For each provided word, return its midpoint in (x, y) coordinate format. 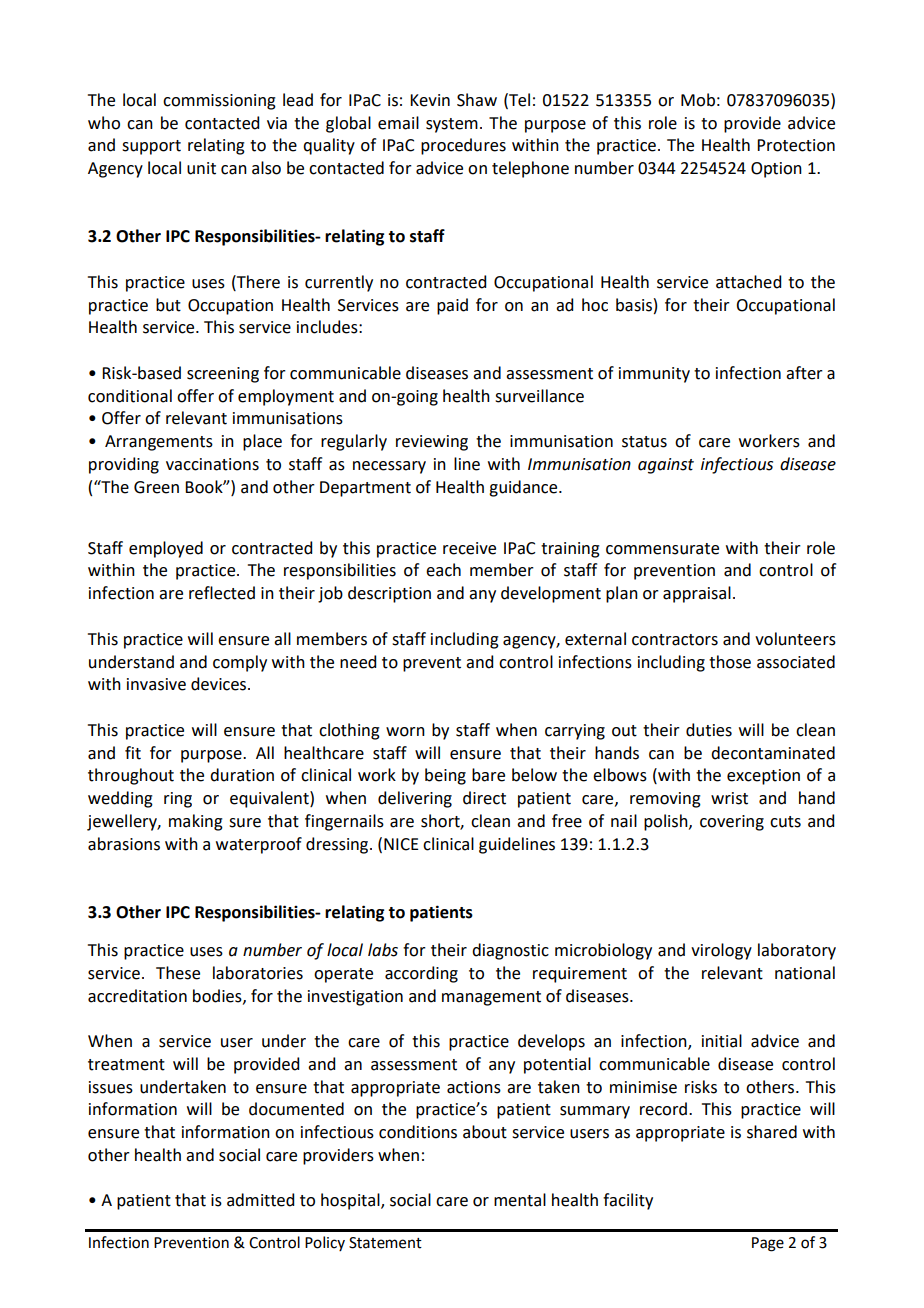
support (151, 147)
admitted (260, 1200)
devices (220, 684)
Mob (698, 100)
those (730, 662)
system (452, 125)
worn (405, 732)
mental (520, 1200)
